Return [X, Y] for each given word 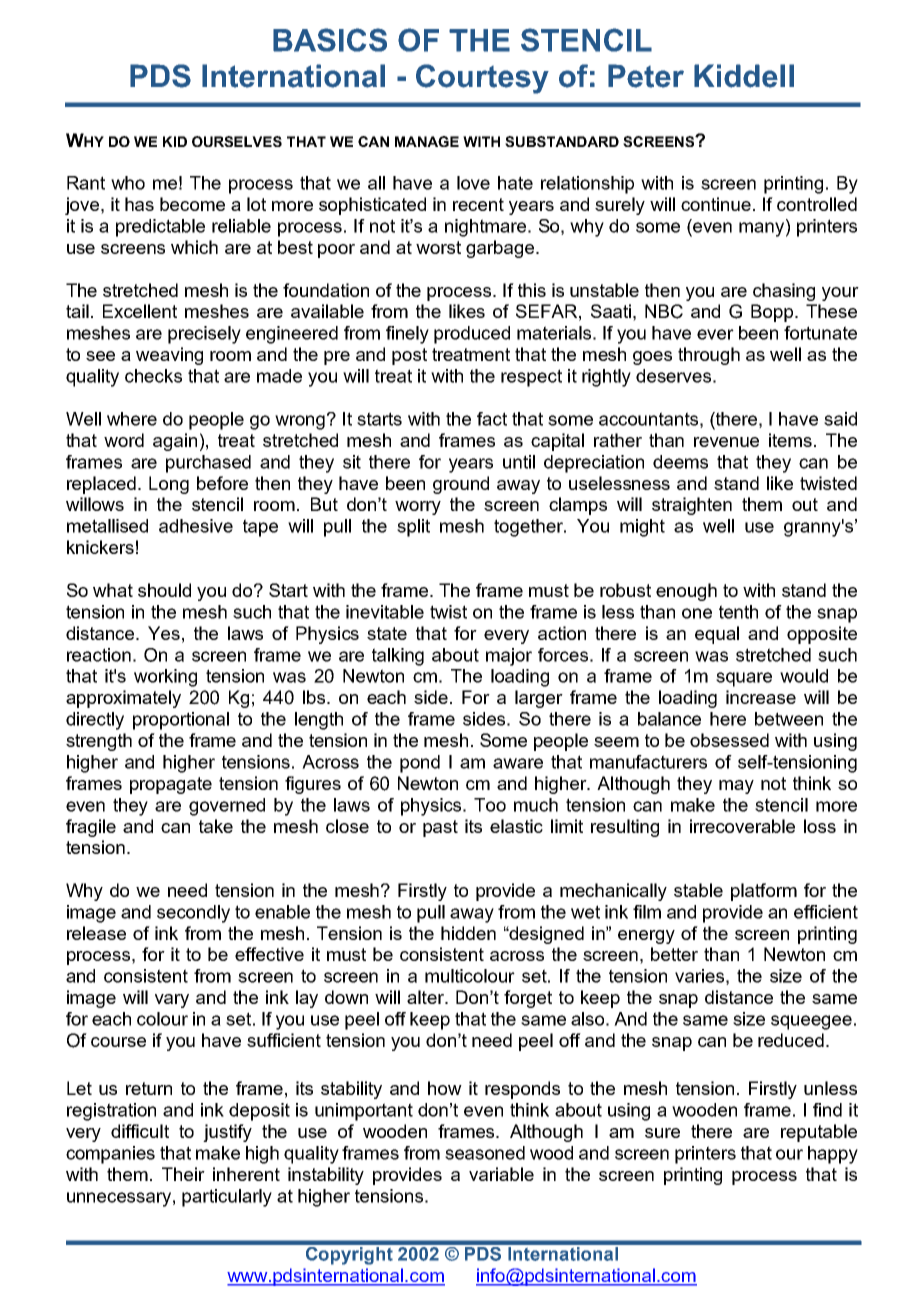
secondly [193, 914]
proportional [181, 721]
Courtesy [482, 79]
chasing [784, 292]
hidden [468, 933]
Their [183, 1174]
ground [461, 485]
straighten [692, 506]
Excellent [140, 311]
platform [764, 892]
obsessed [729, 740]
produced [472, 335]
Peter [646, 76]
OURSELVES [237, 141]
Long [169, 485]
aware [518, 763]
